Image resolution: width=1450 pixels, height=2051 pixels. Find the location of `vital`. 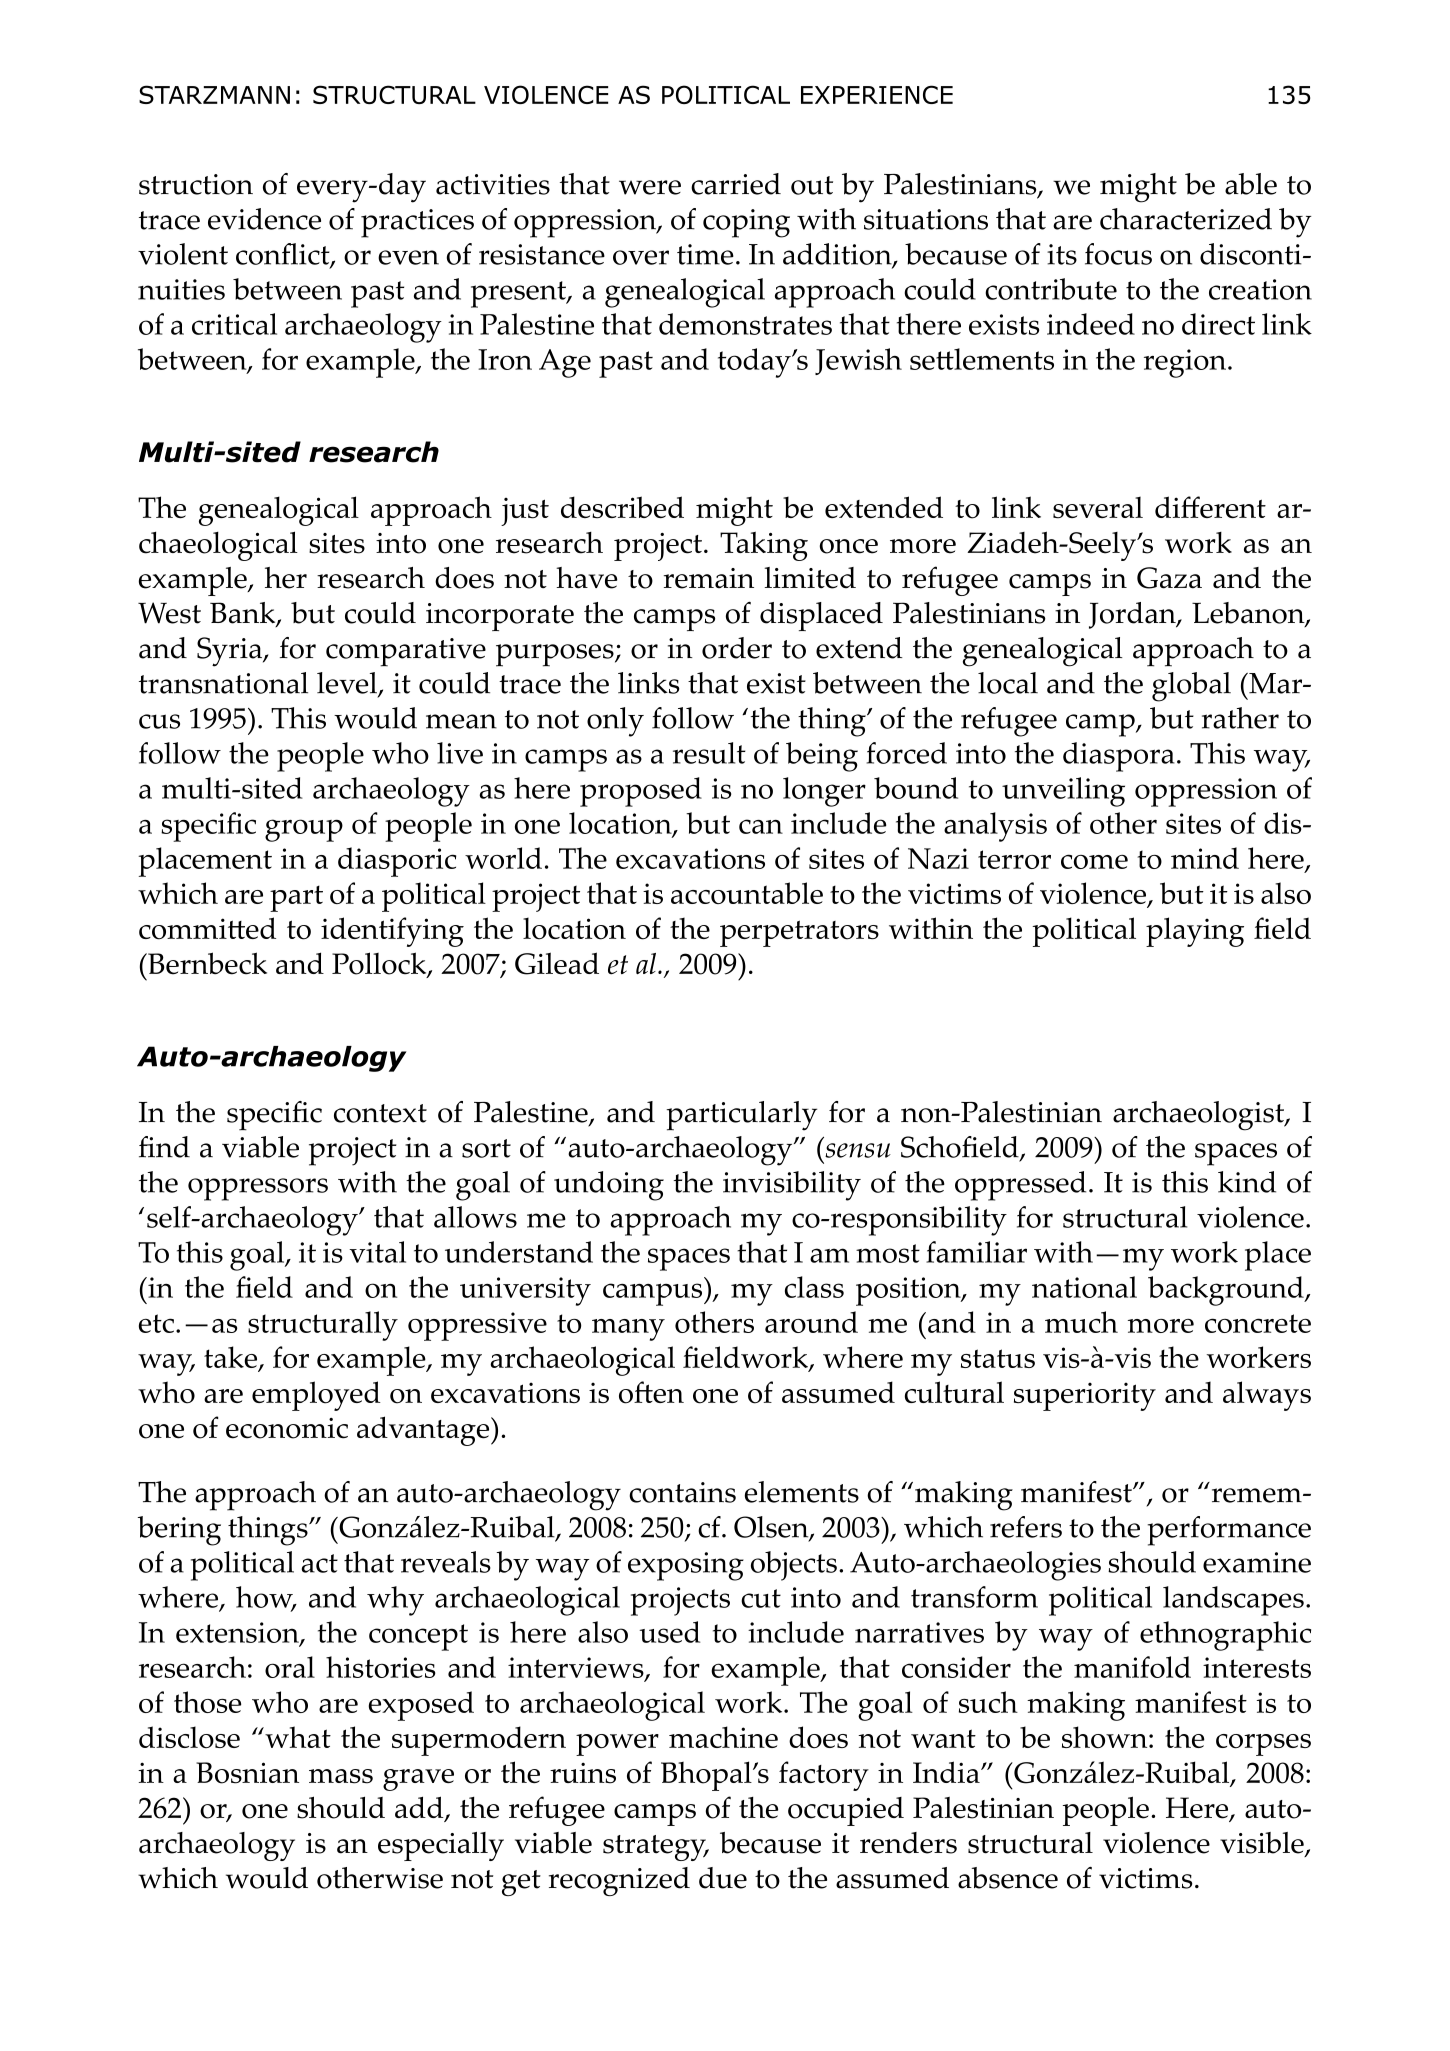

vital is located at coordinates (377, 1252).
